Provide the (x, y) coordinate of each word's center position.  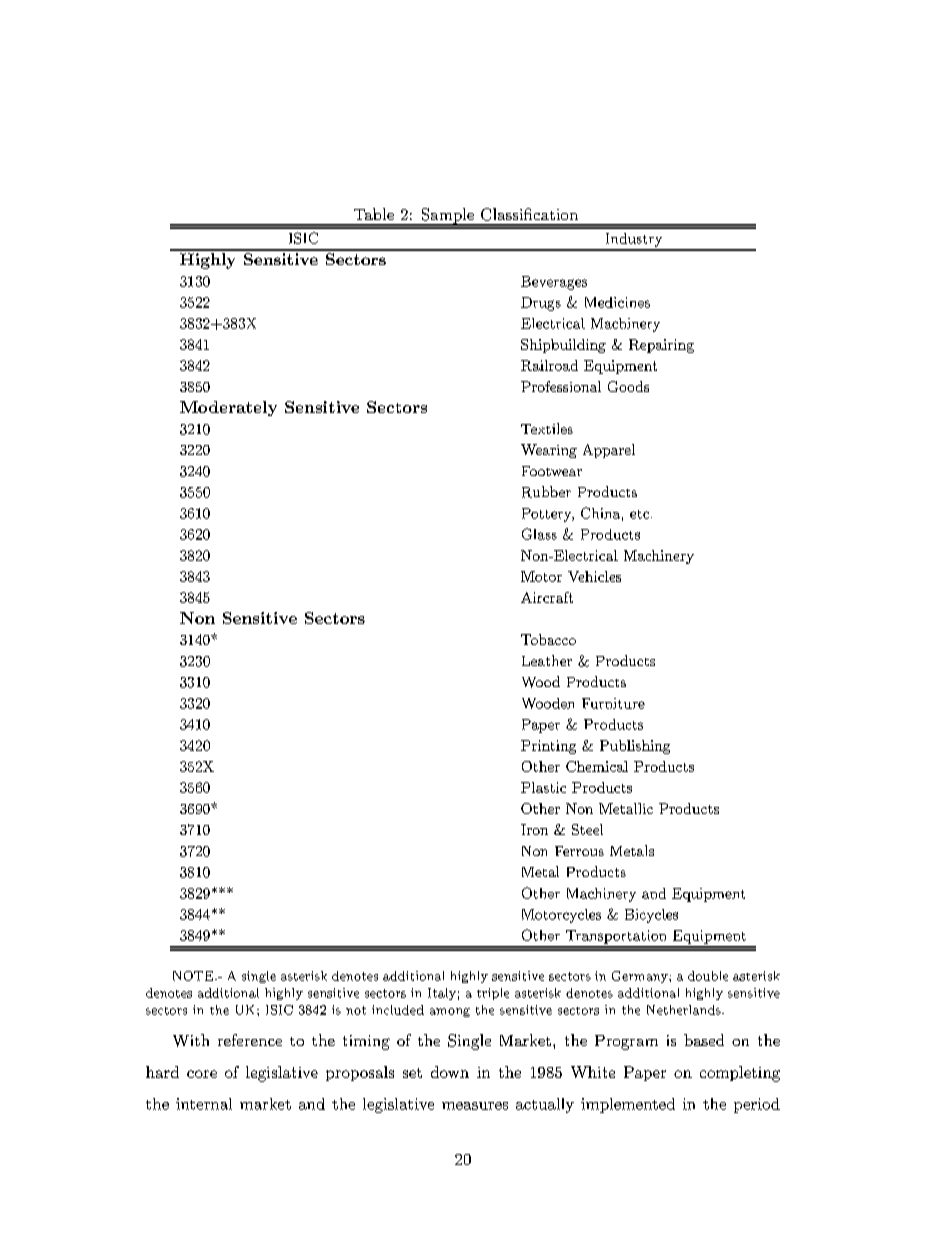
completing (740, 1074)
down (450, 1072)
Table (374, 214)
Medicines (617, 302)
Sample (447, 217)
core (202, 1074)
